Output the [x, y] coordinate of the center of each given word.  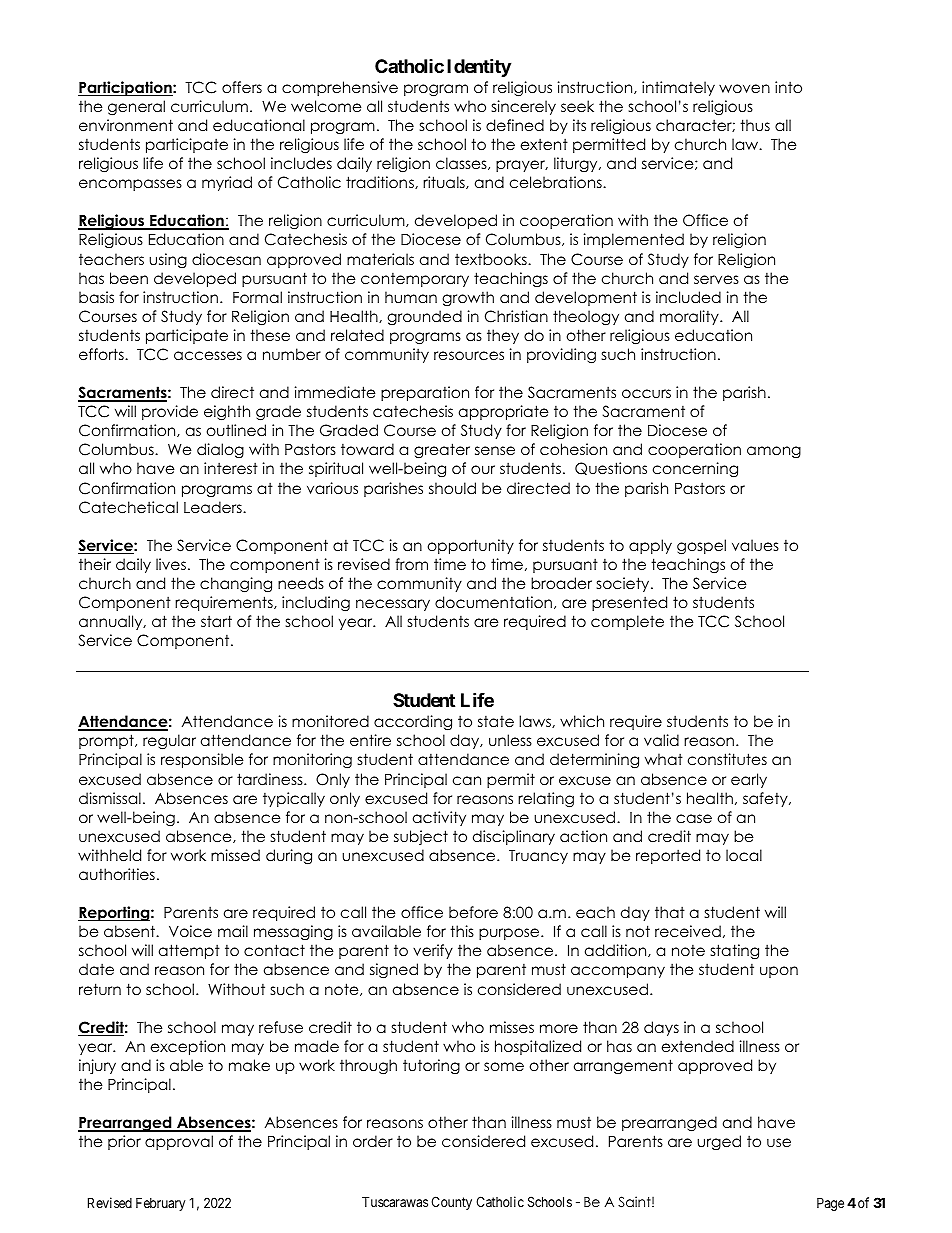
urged [719, 1142]
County [451, 1203]
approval [179, 1142]
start [216, 621]
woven [744, 89]
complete [627, 622]
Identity [479, 67]
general [136, 108]
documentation [493, 602]
